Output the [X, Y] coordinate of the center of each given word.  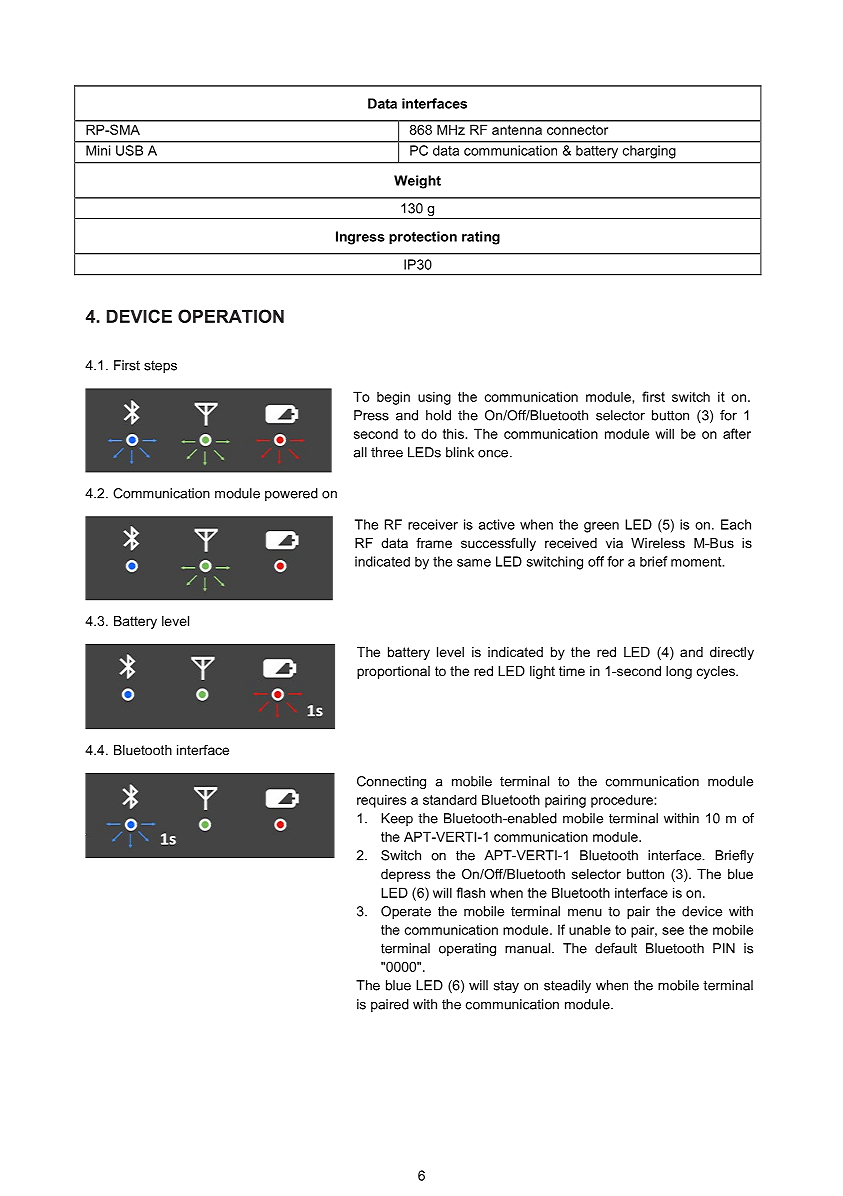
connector [577, 130]
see [673, 931]
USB [129, 150]
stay [506, 986]
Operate [406, 912]
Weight [417, 182]
